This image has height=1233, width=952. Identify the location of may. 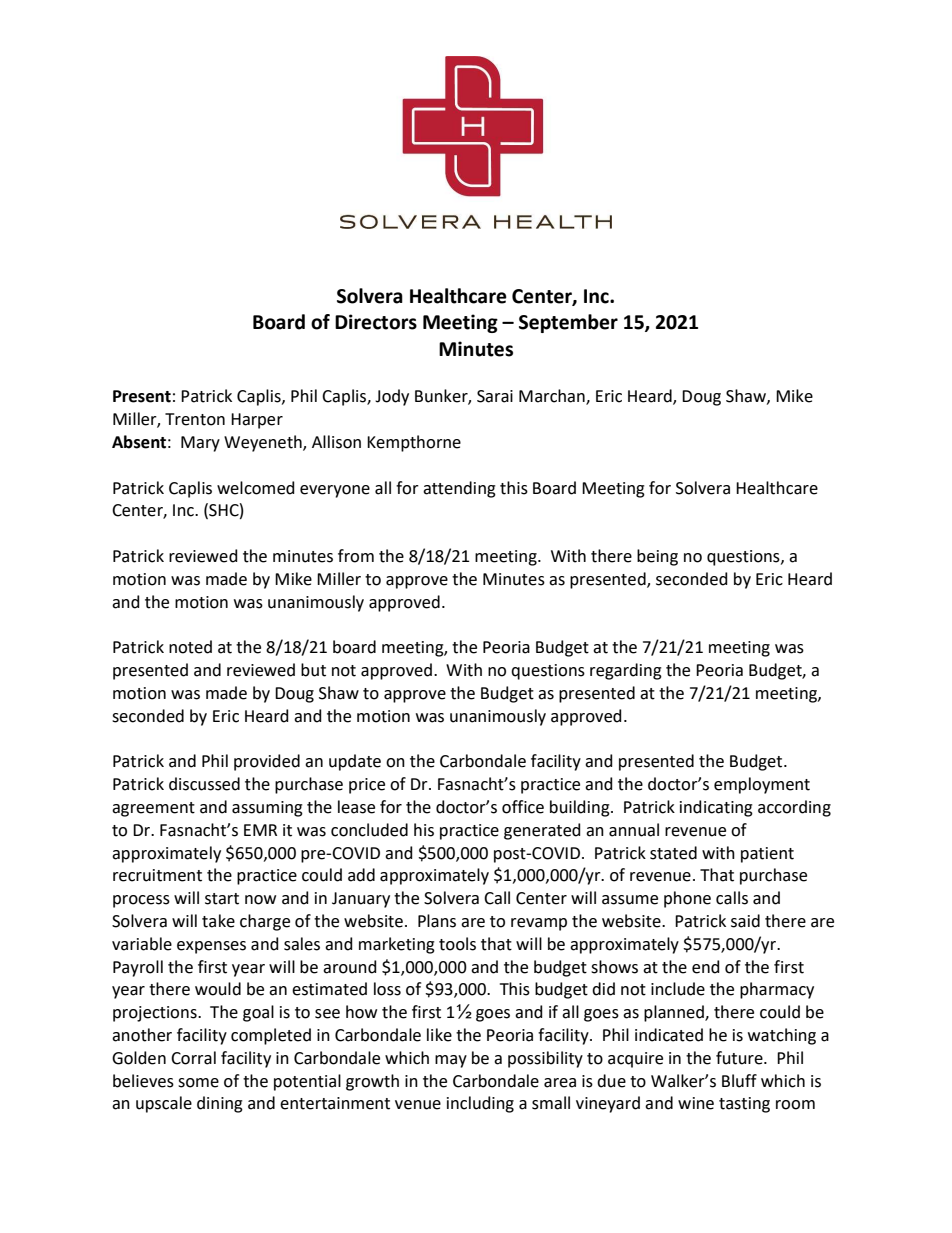
(451, 1061).
